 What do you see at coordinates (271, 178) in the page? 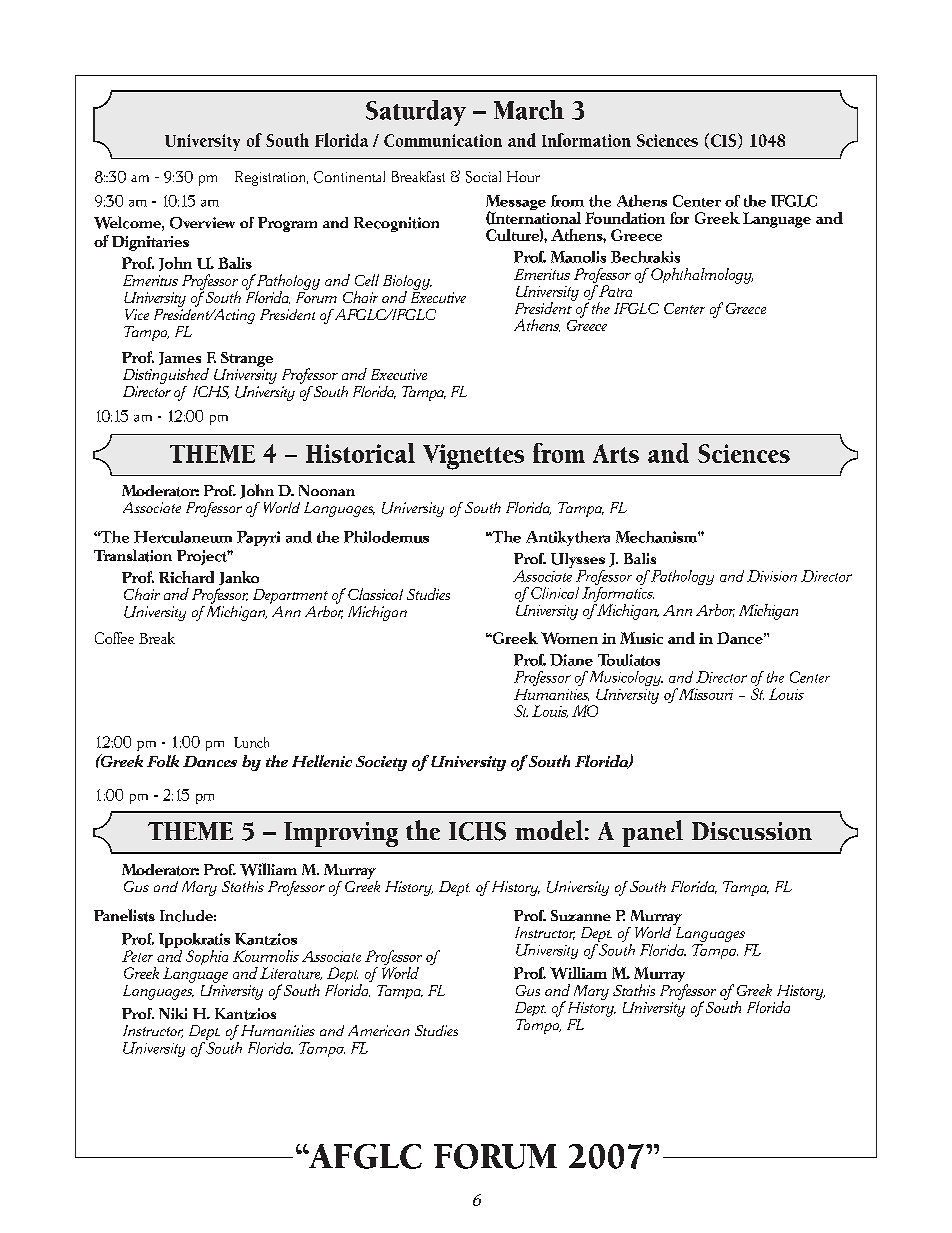
I see `Registration` at bounding box center [271, 178].
